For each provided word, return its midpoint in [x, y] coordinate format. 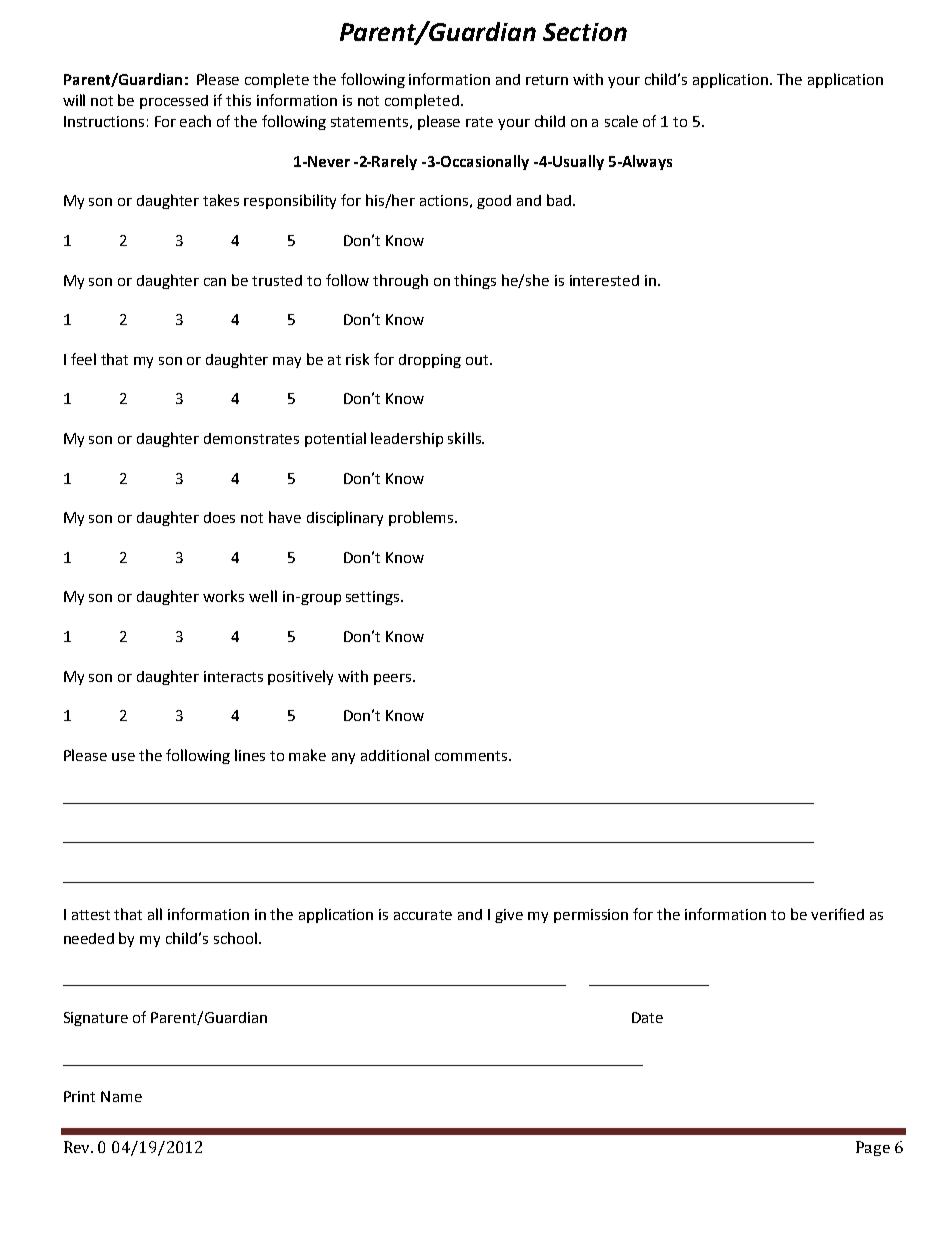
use [123, 757]
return [547, 80]
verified [837, 914]
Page [873, 1148]
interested [604, 280]
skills [465, 438]
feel [83, 359]
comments [472, 756]
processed [174, 102]
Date [647, 1017]
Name [121, 1096]
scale [621, 121]
